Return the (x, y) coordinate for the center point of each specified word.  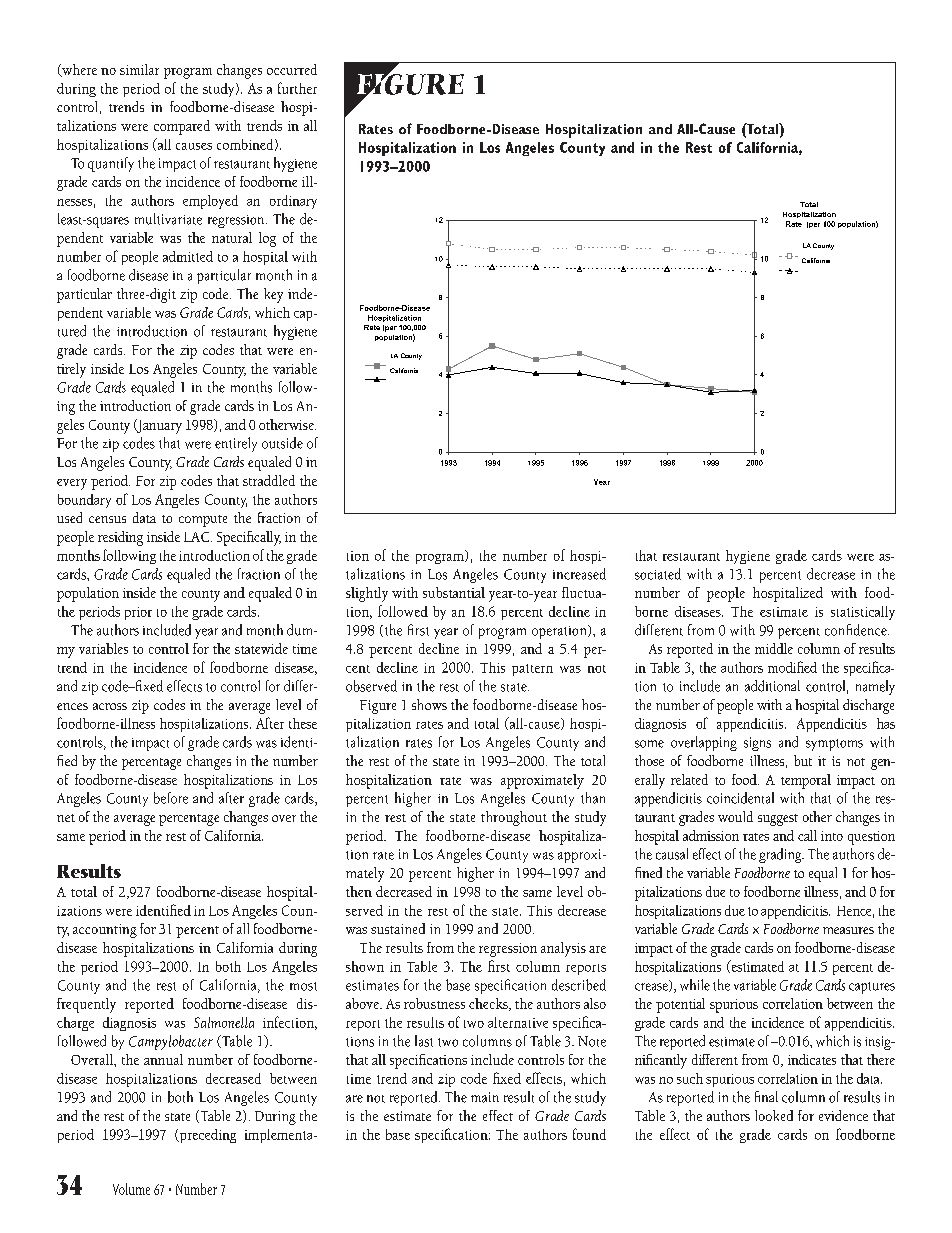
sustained (398, 928)
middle (774, 648)
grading (781, 855)
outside (282, 443)
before (171, 798)
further (297, 88)
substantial (454, 592)
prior (138, 613)
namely (875, 687)
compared (182, 127)
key (273, 295)
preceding (206, 1136)
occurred (292, 69)
